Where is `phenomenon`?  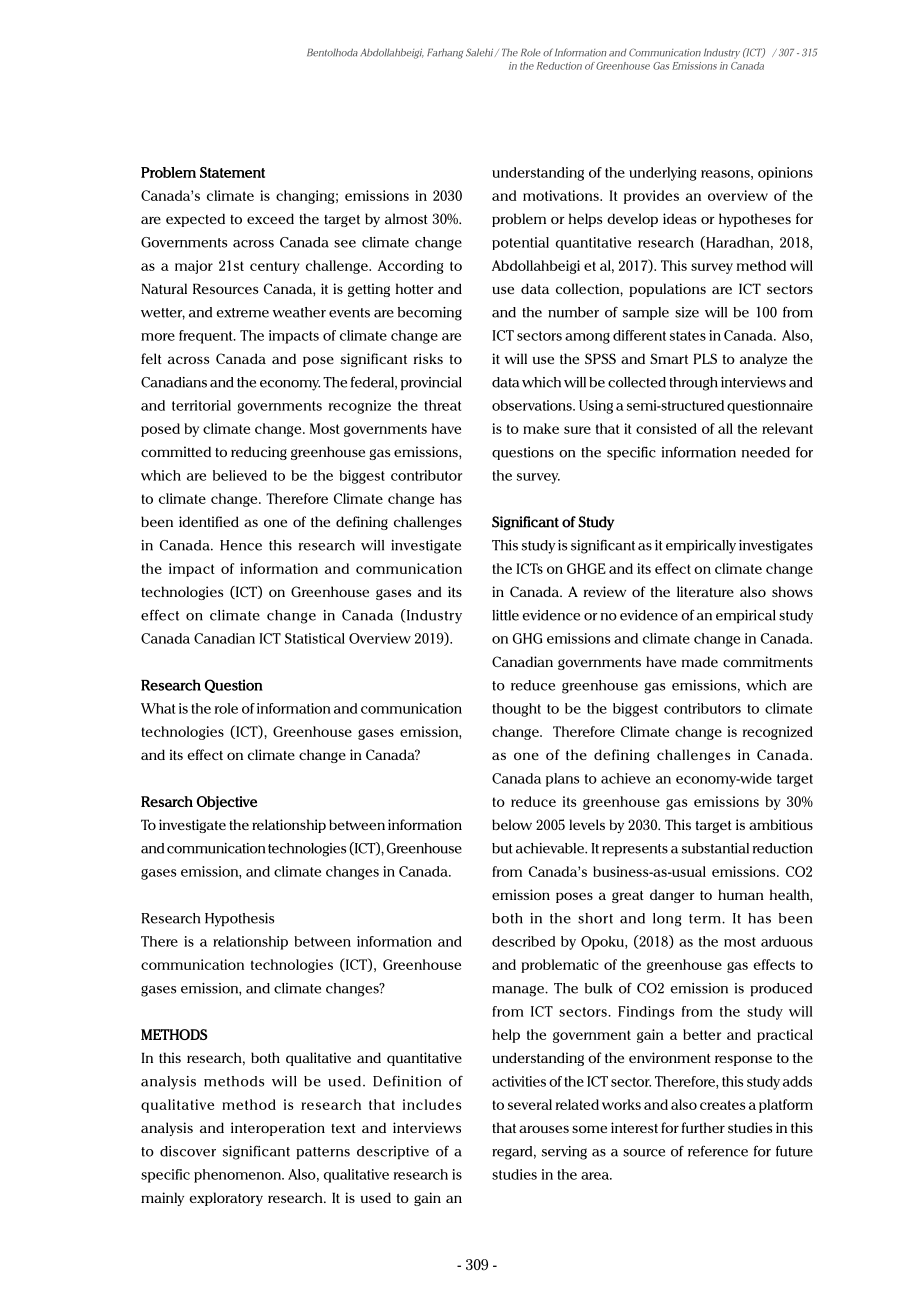
phenomenon is located at coordinates (238, 1176).
